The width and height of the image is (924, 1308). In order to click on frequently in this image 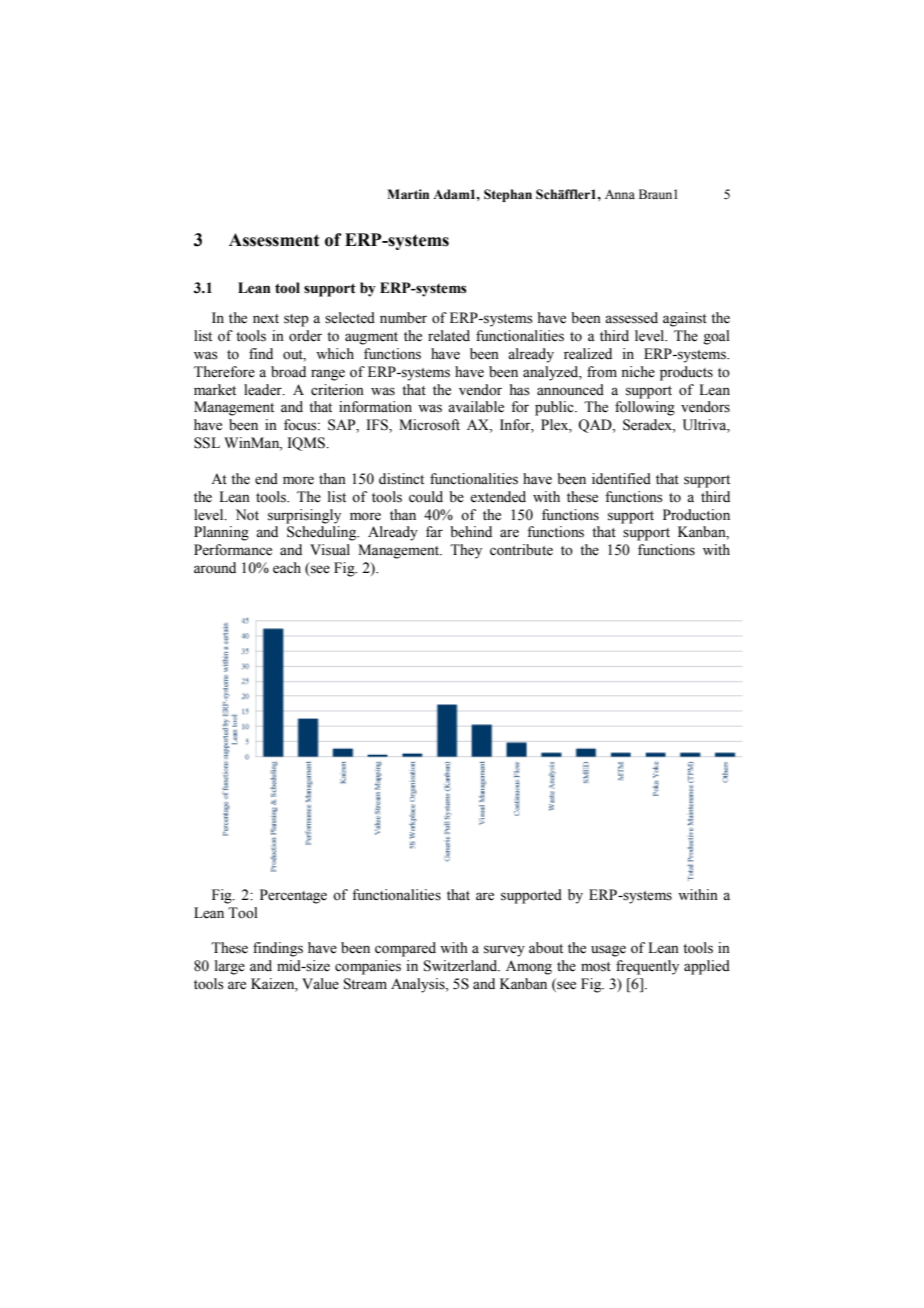, I will do `click(647, 967)`.
